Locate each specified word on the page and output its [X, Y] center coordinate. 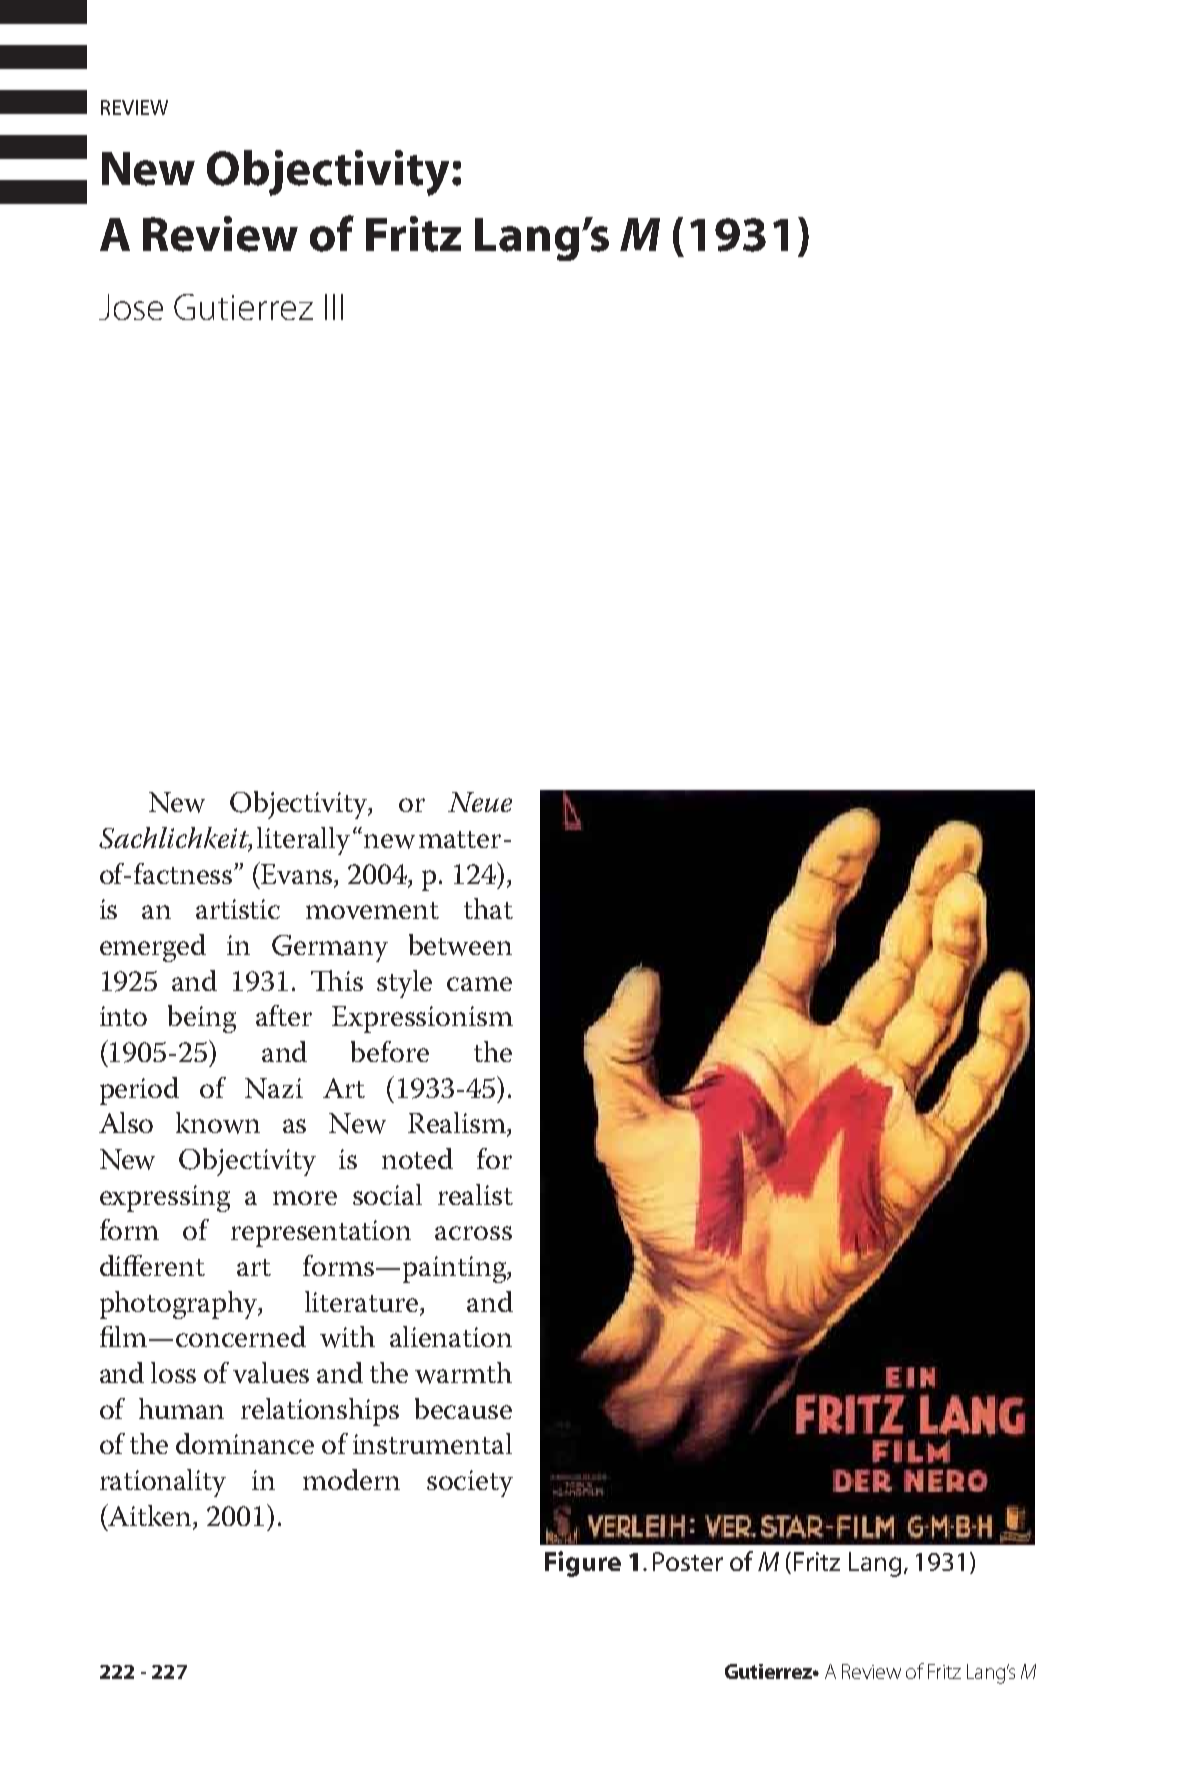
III [334, 307]
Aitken [150, 1516]
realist [475, 1194]
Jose [131, 307]
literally [303, 841]
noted [417, 1158]
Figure [583, 1564]
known [218, 1123]
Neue [480, 802]
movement [372, 910]
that [488, 908]
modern [351, 1479]
